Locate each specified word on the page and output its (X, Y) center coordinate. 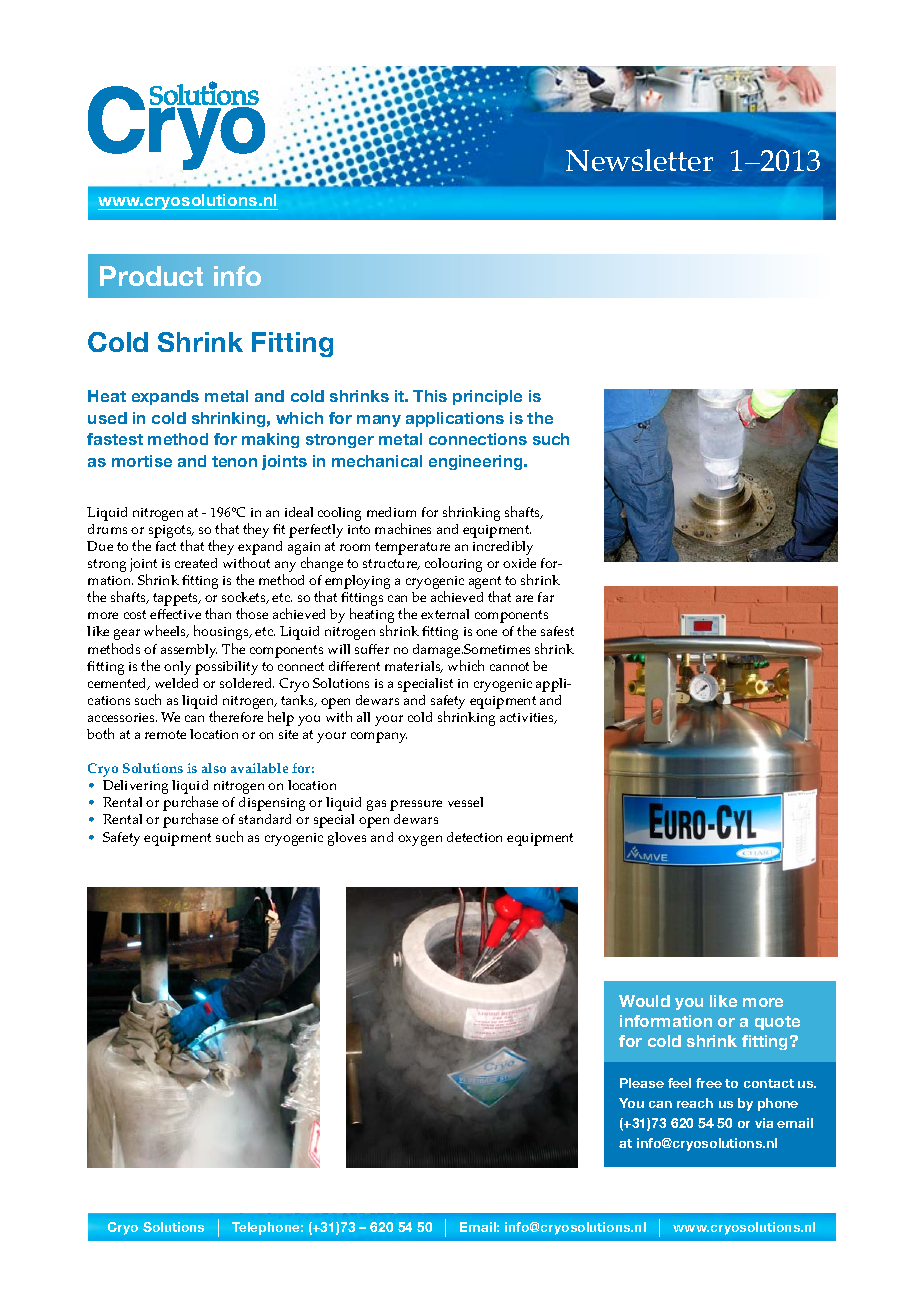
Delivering (135, 787)
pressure (416, 805)
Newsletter (639, 160)
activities (528, 718)
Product (151, 276)
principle (487, 397)
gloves (347, 839)
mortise (142, 461)
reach (695, 1103)
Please (642, 1083)
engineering (477, 462)
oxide (519, 563)
